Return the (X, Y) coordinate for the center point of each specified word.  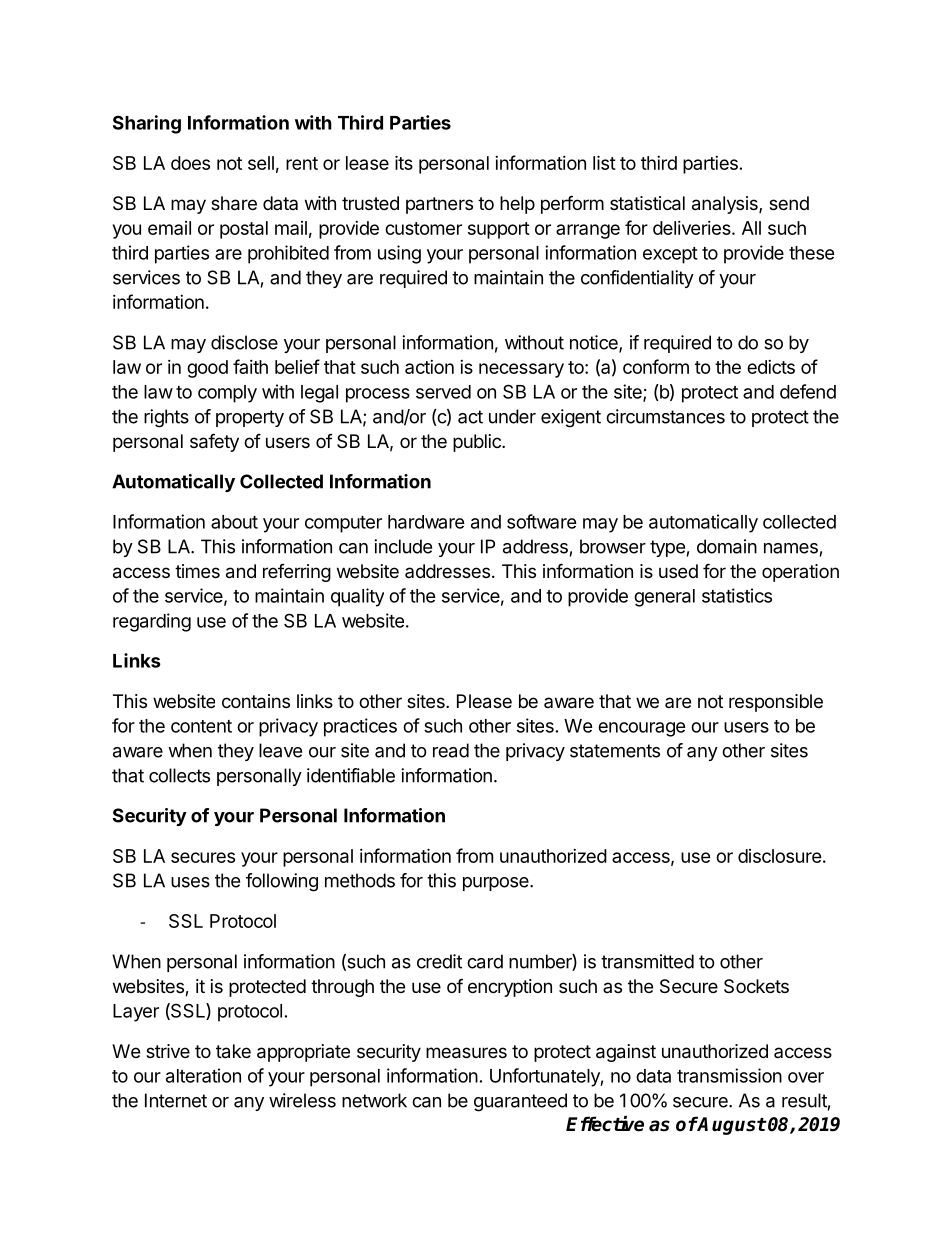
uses (190, 882)
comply (227, 394)
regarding (152, 622)
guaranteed (520, 1102)
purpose (497, 884)
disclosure (780, 856)
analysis (726, 205)
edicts (771, 367)
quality (357, 597)
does (190, 163)
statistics (737, 595)
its (404, 162)
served (443, 392)
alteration (203, 1075)
